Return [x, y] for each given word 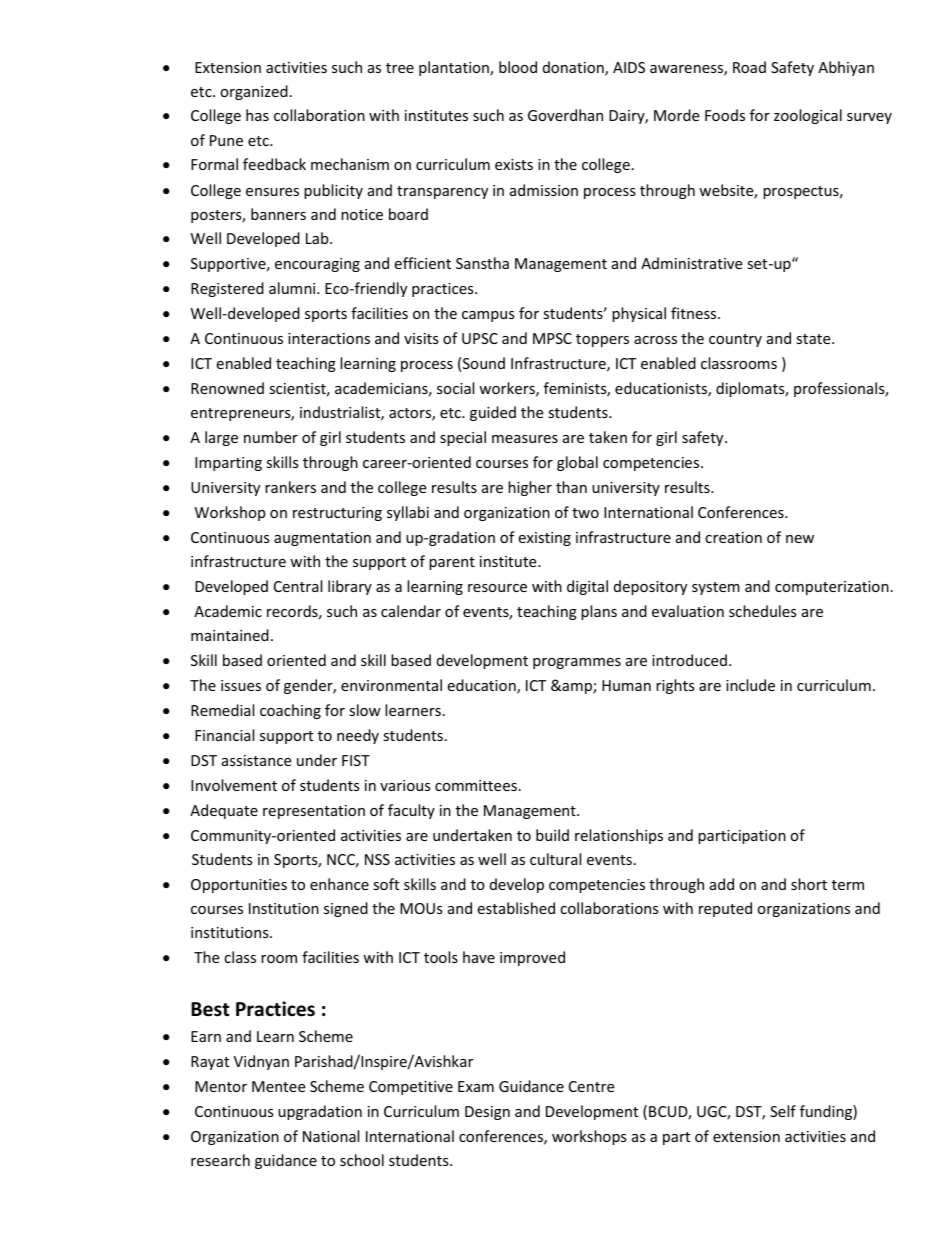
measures [525, 439]
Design [487, 1113]
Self [783, 1111]
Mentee [278, 1086]
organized [254, 92]
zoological [808, 116]
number [271, 437]
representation [314, 812]
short [809, 884]
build [552, 835]
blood [518, 67]
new [800, 539]
